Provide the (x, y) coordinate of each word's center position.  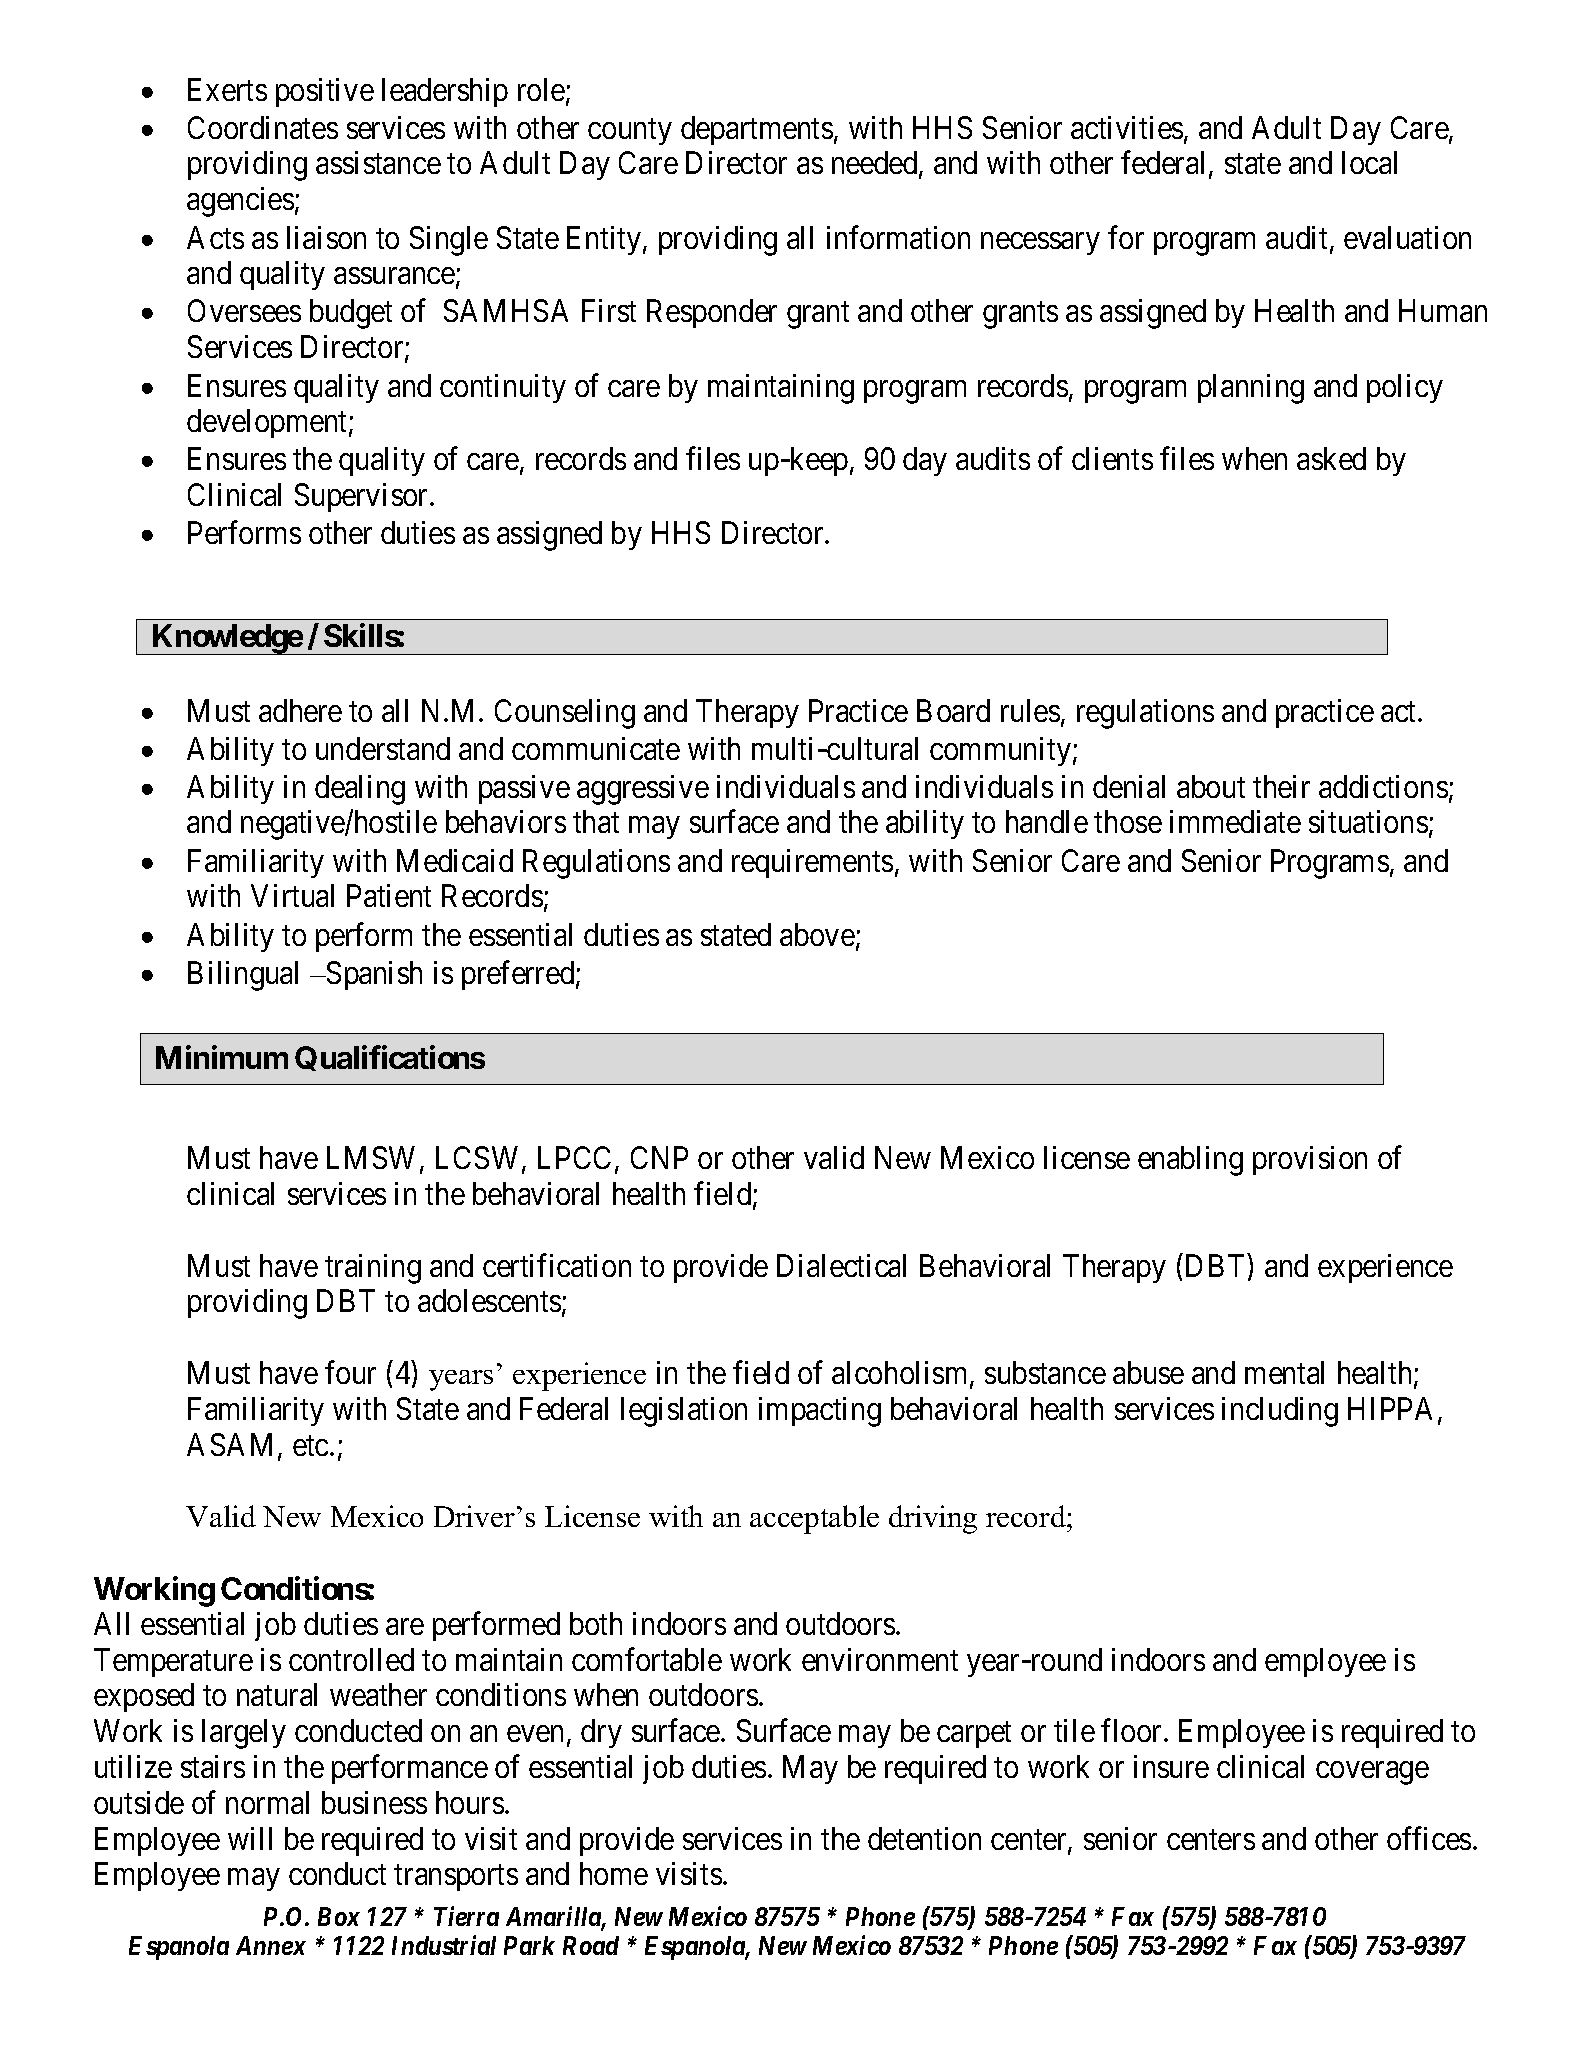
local (1369, 162)
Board (953, 710)
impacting (820, 1412)
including (1280, 1412)
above (817, 934)
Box (339, 1916)
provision (1310, 1160)
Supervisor (363, 497)
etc (310, 1446)
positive (325, 92)
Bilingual (243, 976)
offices (1429, 1838)
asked (1331, 458)
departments (757, 130)
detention (924, 1838)
